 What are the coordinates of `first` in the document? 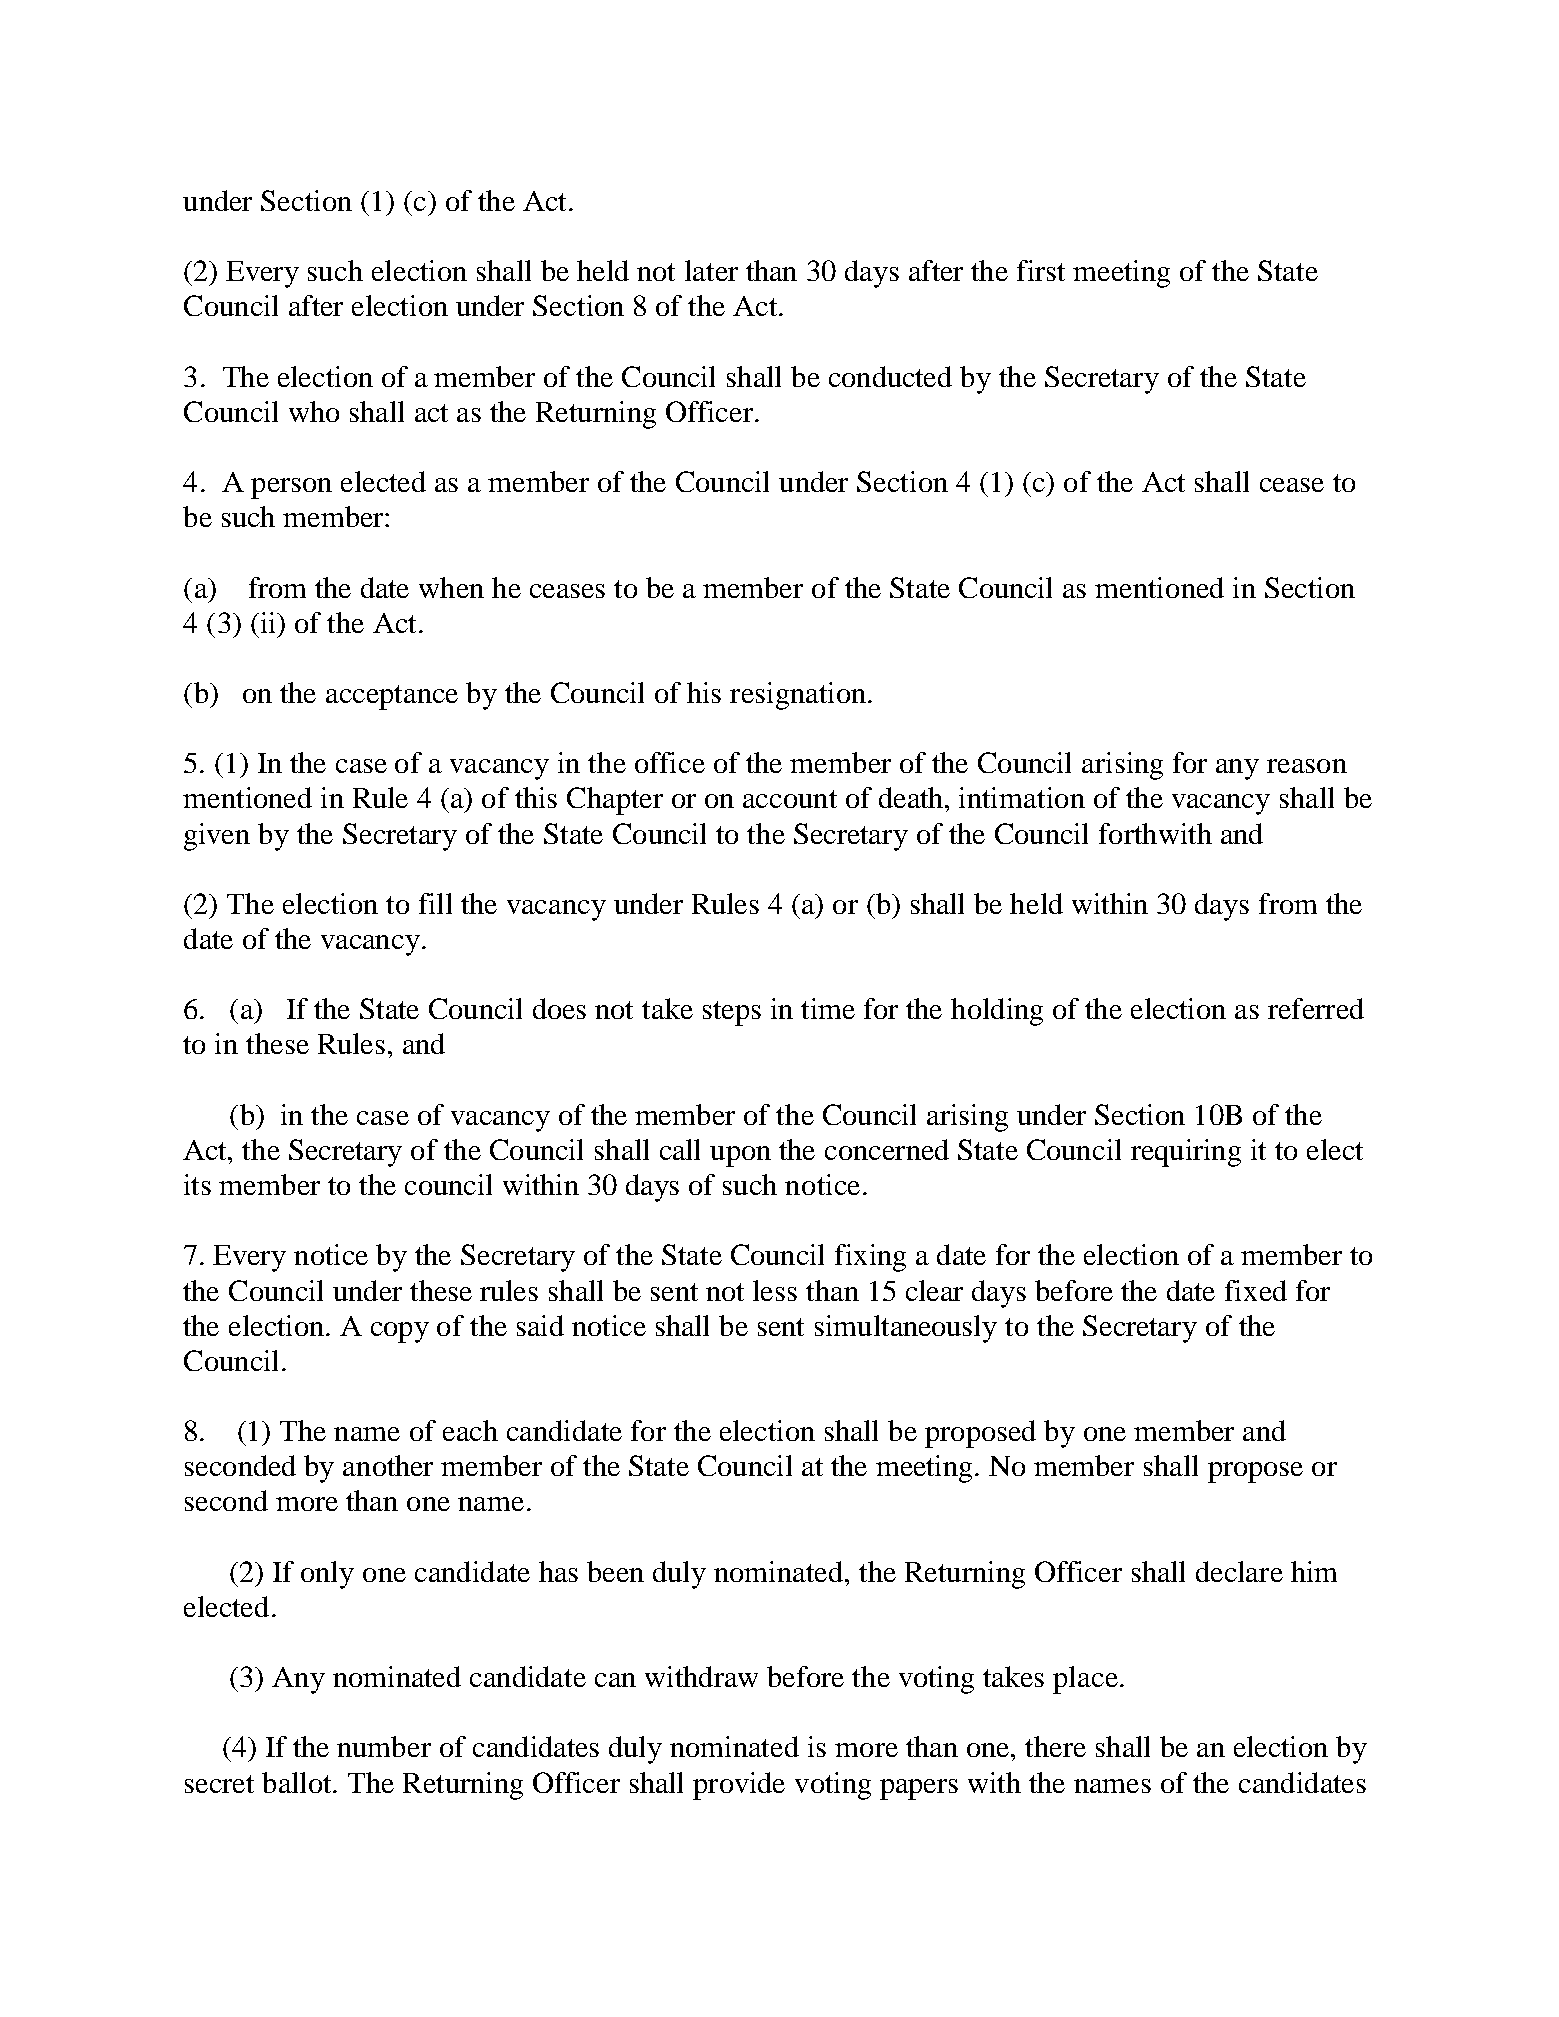 It's located at (1041, 270).
